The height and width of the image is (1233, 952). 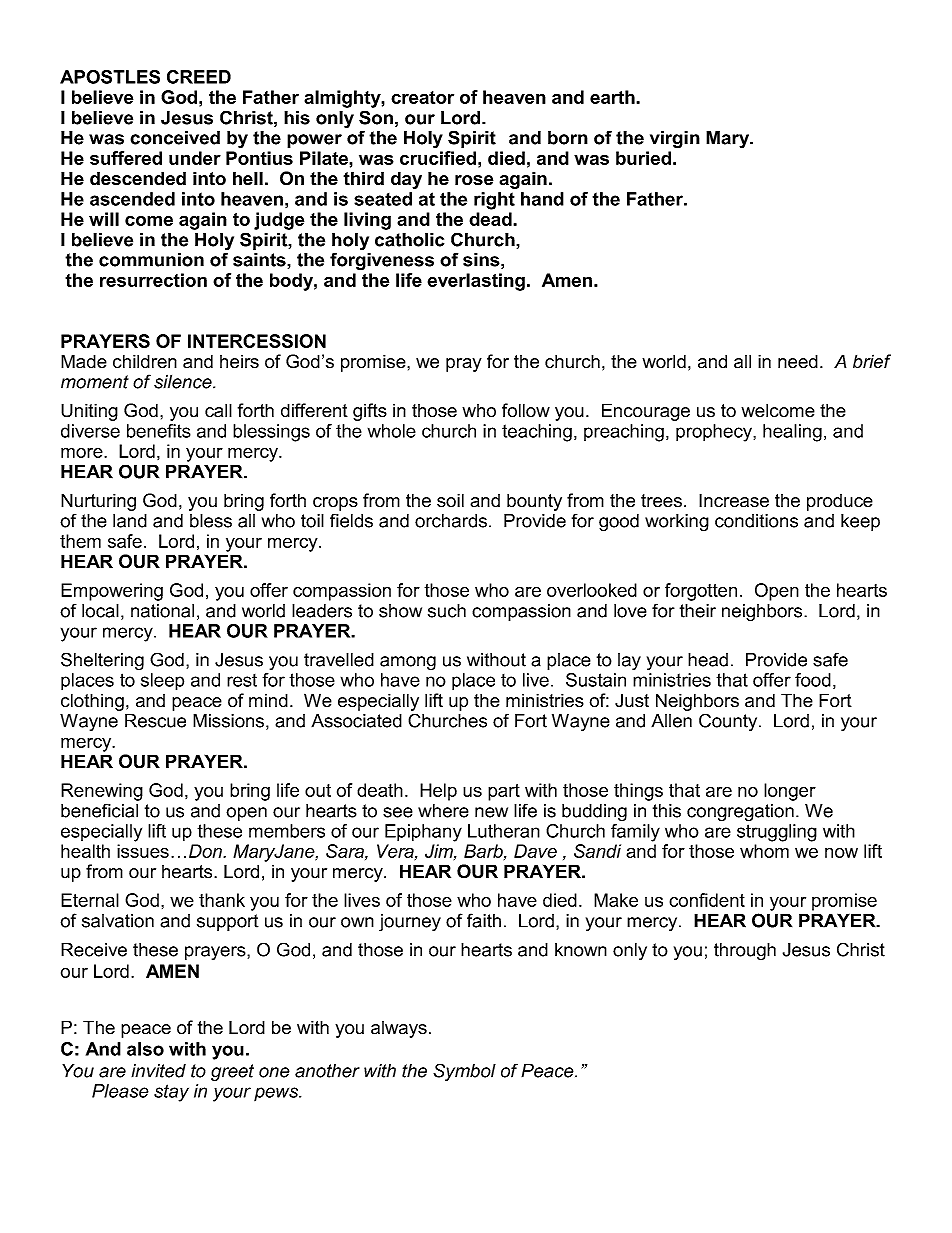 I want to click on such, so click(x=447, y=611).
